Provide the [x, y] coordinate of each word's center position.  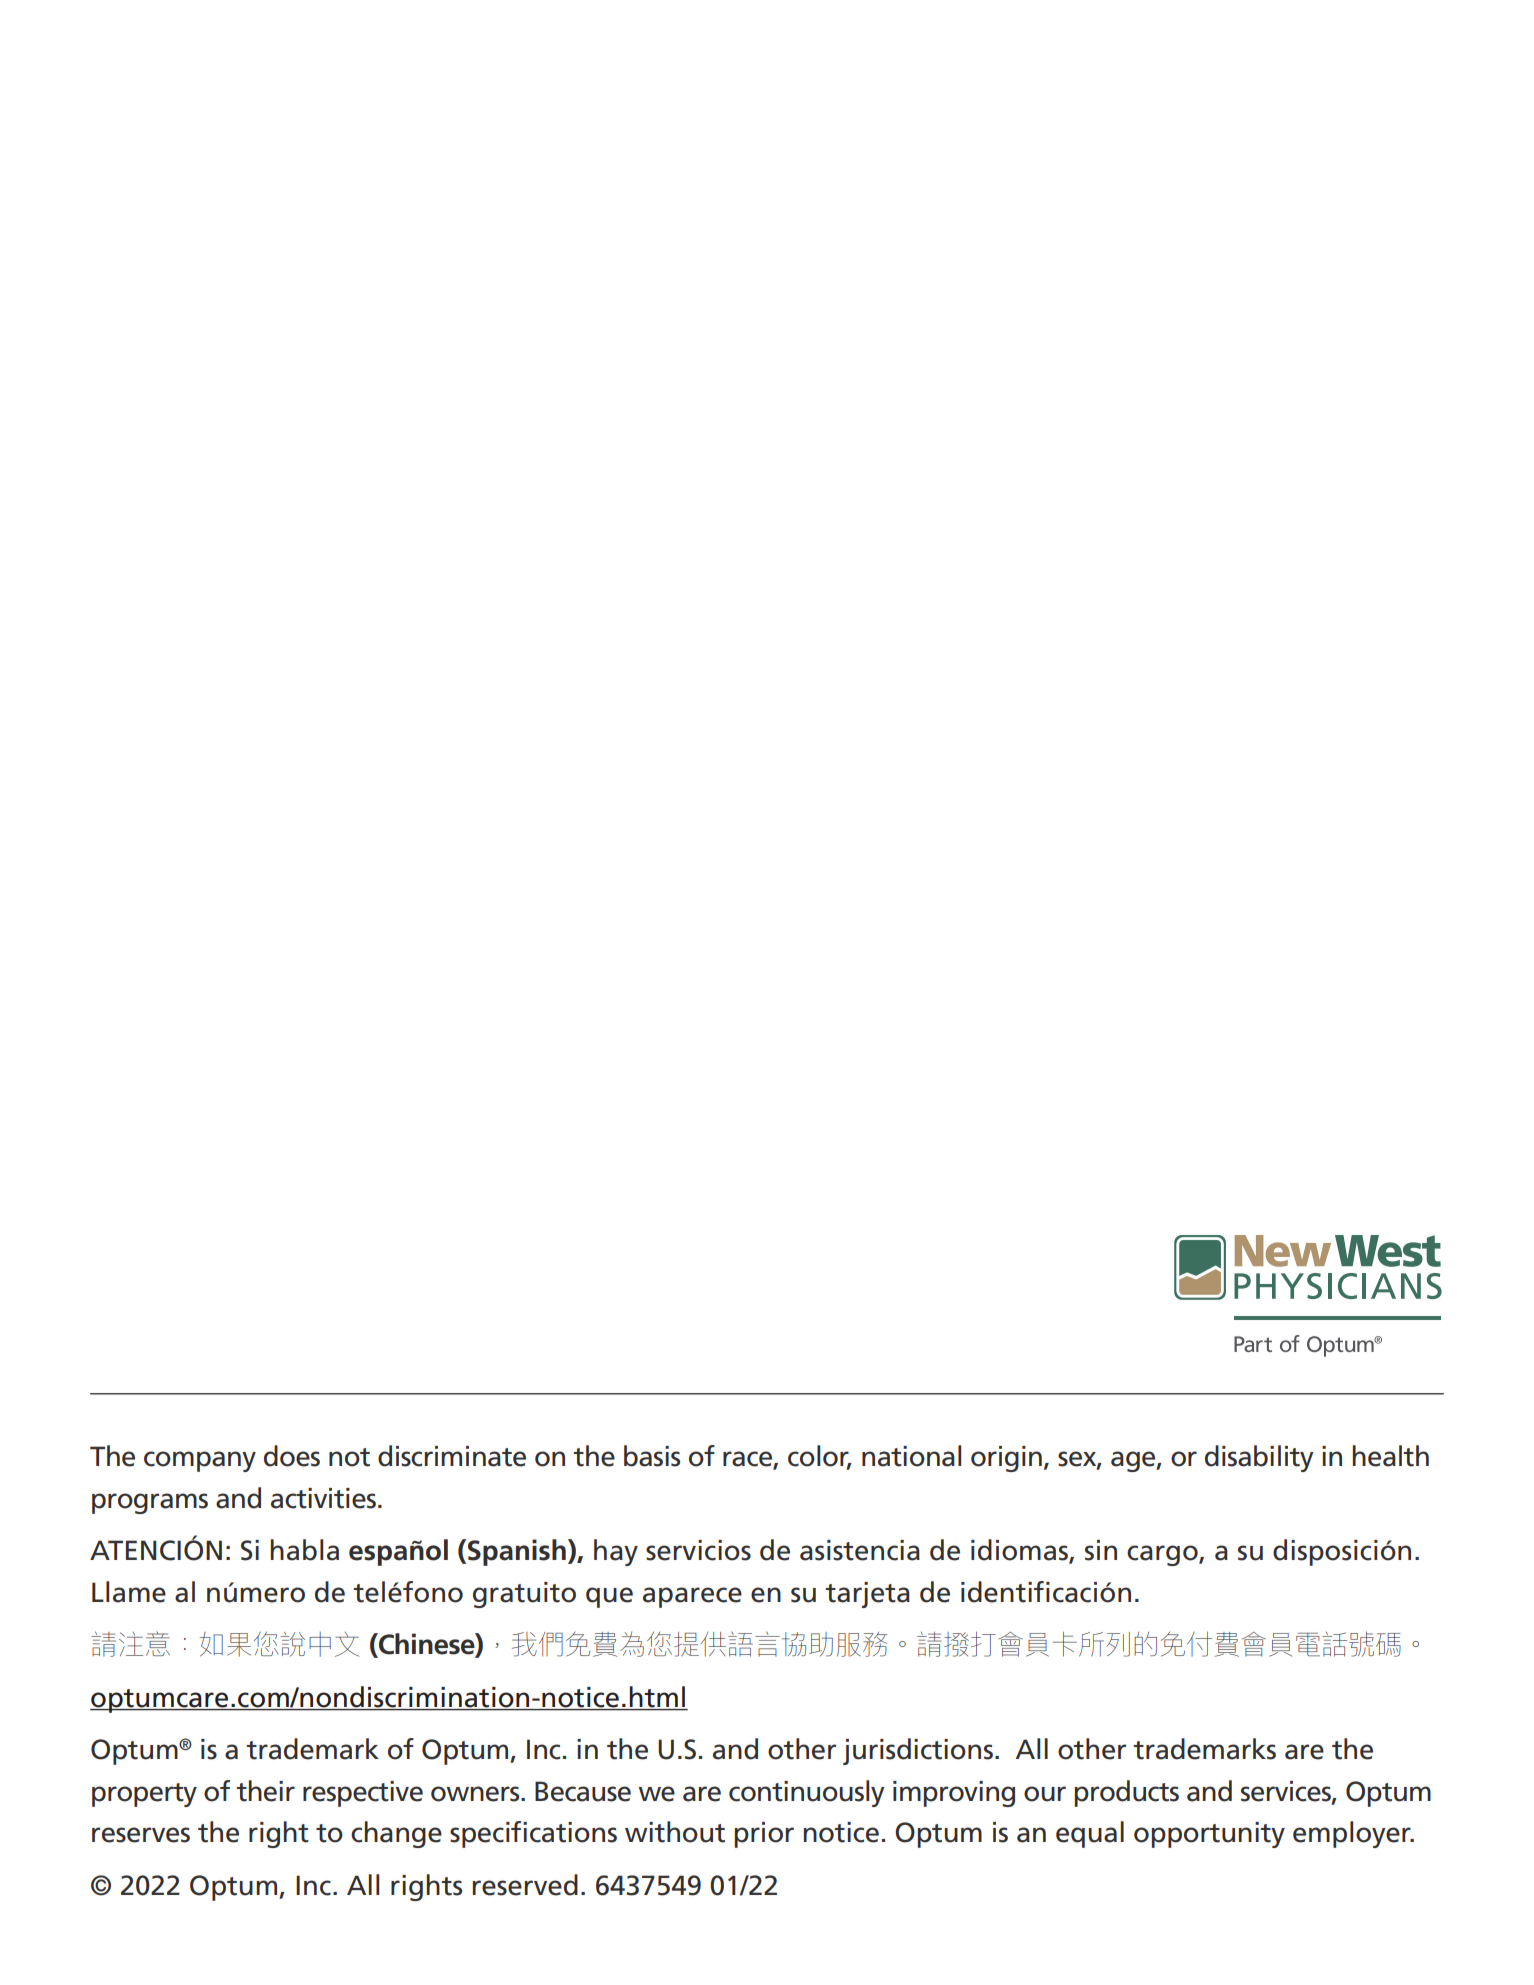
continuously [807, 1793]
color [819, 1457]
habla [305, 1550]
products [1127, 1793]
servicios [698, 1550]
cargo [1163, 1555]
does [292, 1456]
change [396, 1834]
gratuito [524, 1595]
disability [1259, 1458]
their [265, 1791]
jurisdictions [918, 1751]
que [609, 1597]
